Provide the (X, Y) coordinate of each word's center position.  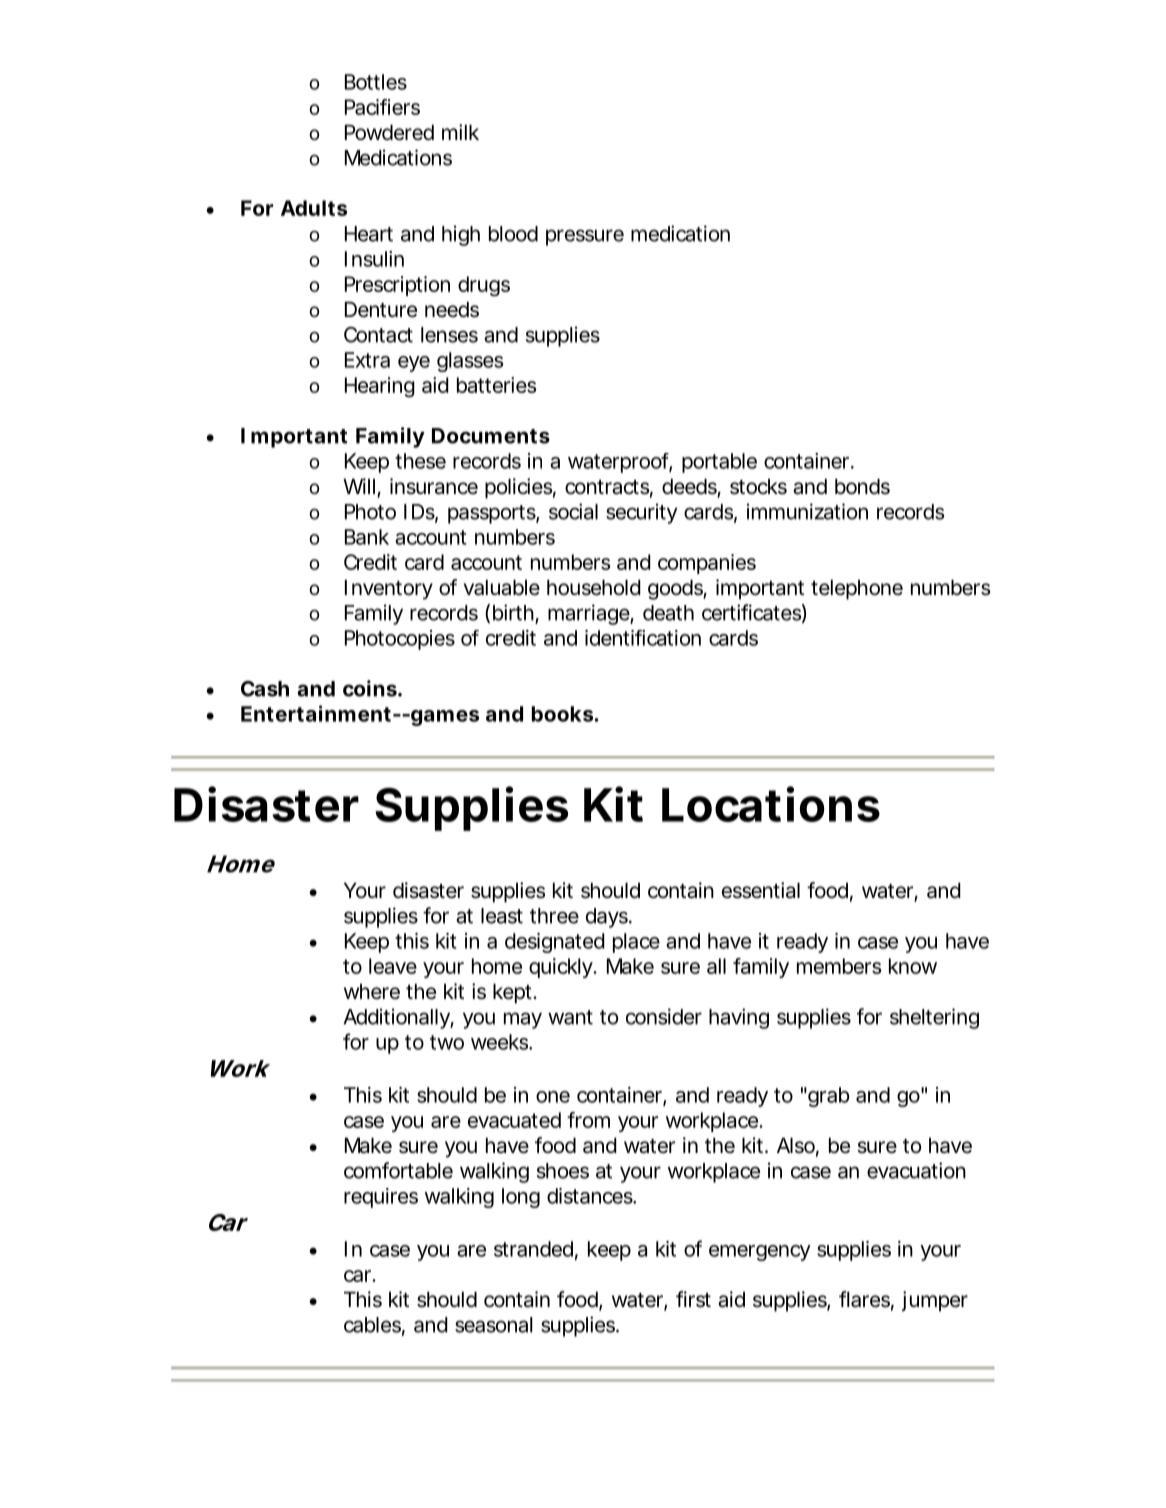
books (562, 714)
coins (371, 688)
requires (381, 1198)
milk (460, 132)
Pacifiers (382, 107)
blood (513, 234)
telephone (857, 589)
